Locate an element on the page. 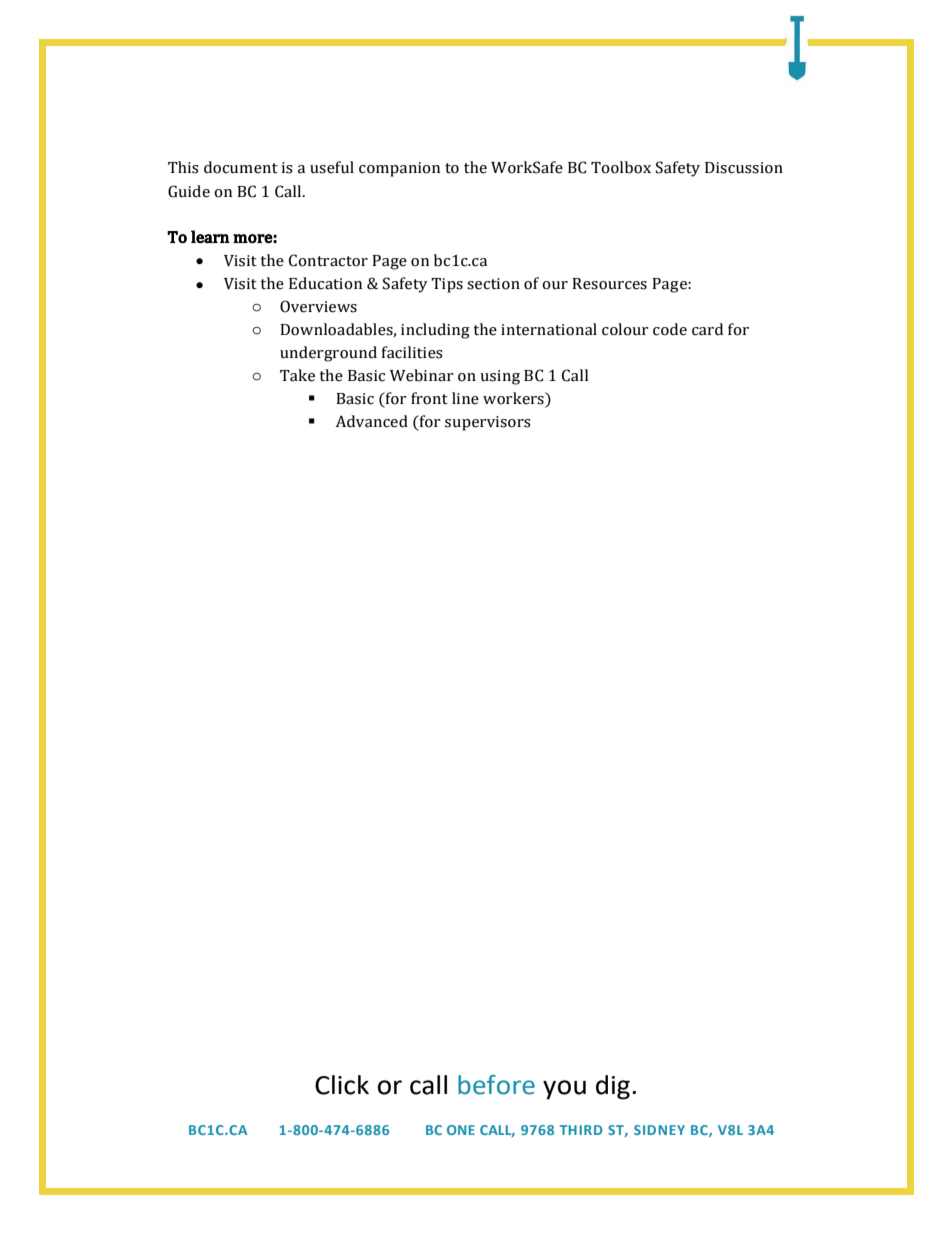  companion is located at coordinates (399, 169).
